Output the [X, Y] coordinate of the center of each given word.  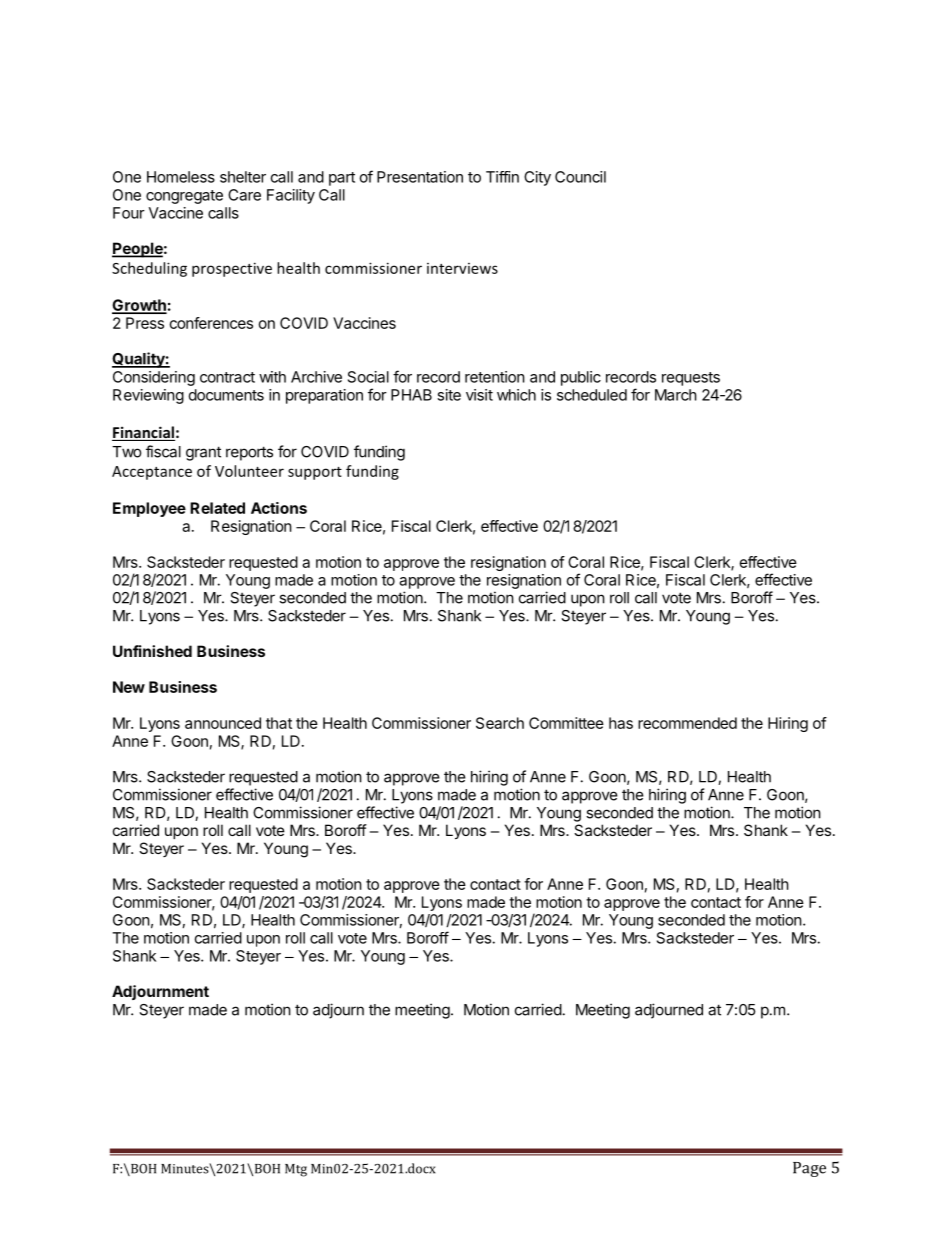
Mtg [296, 1170]
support [315, 473]
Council [580, 177]
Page [809, 1169]
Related [217, 508]
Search [500, 723]
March [676, 395]
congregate [184, 197]
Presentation [420, 177]
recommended [687, 723]
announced [223, 723]
